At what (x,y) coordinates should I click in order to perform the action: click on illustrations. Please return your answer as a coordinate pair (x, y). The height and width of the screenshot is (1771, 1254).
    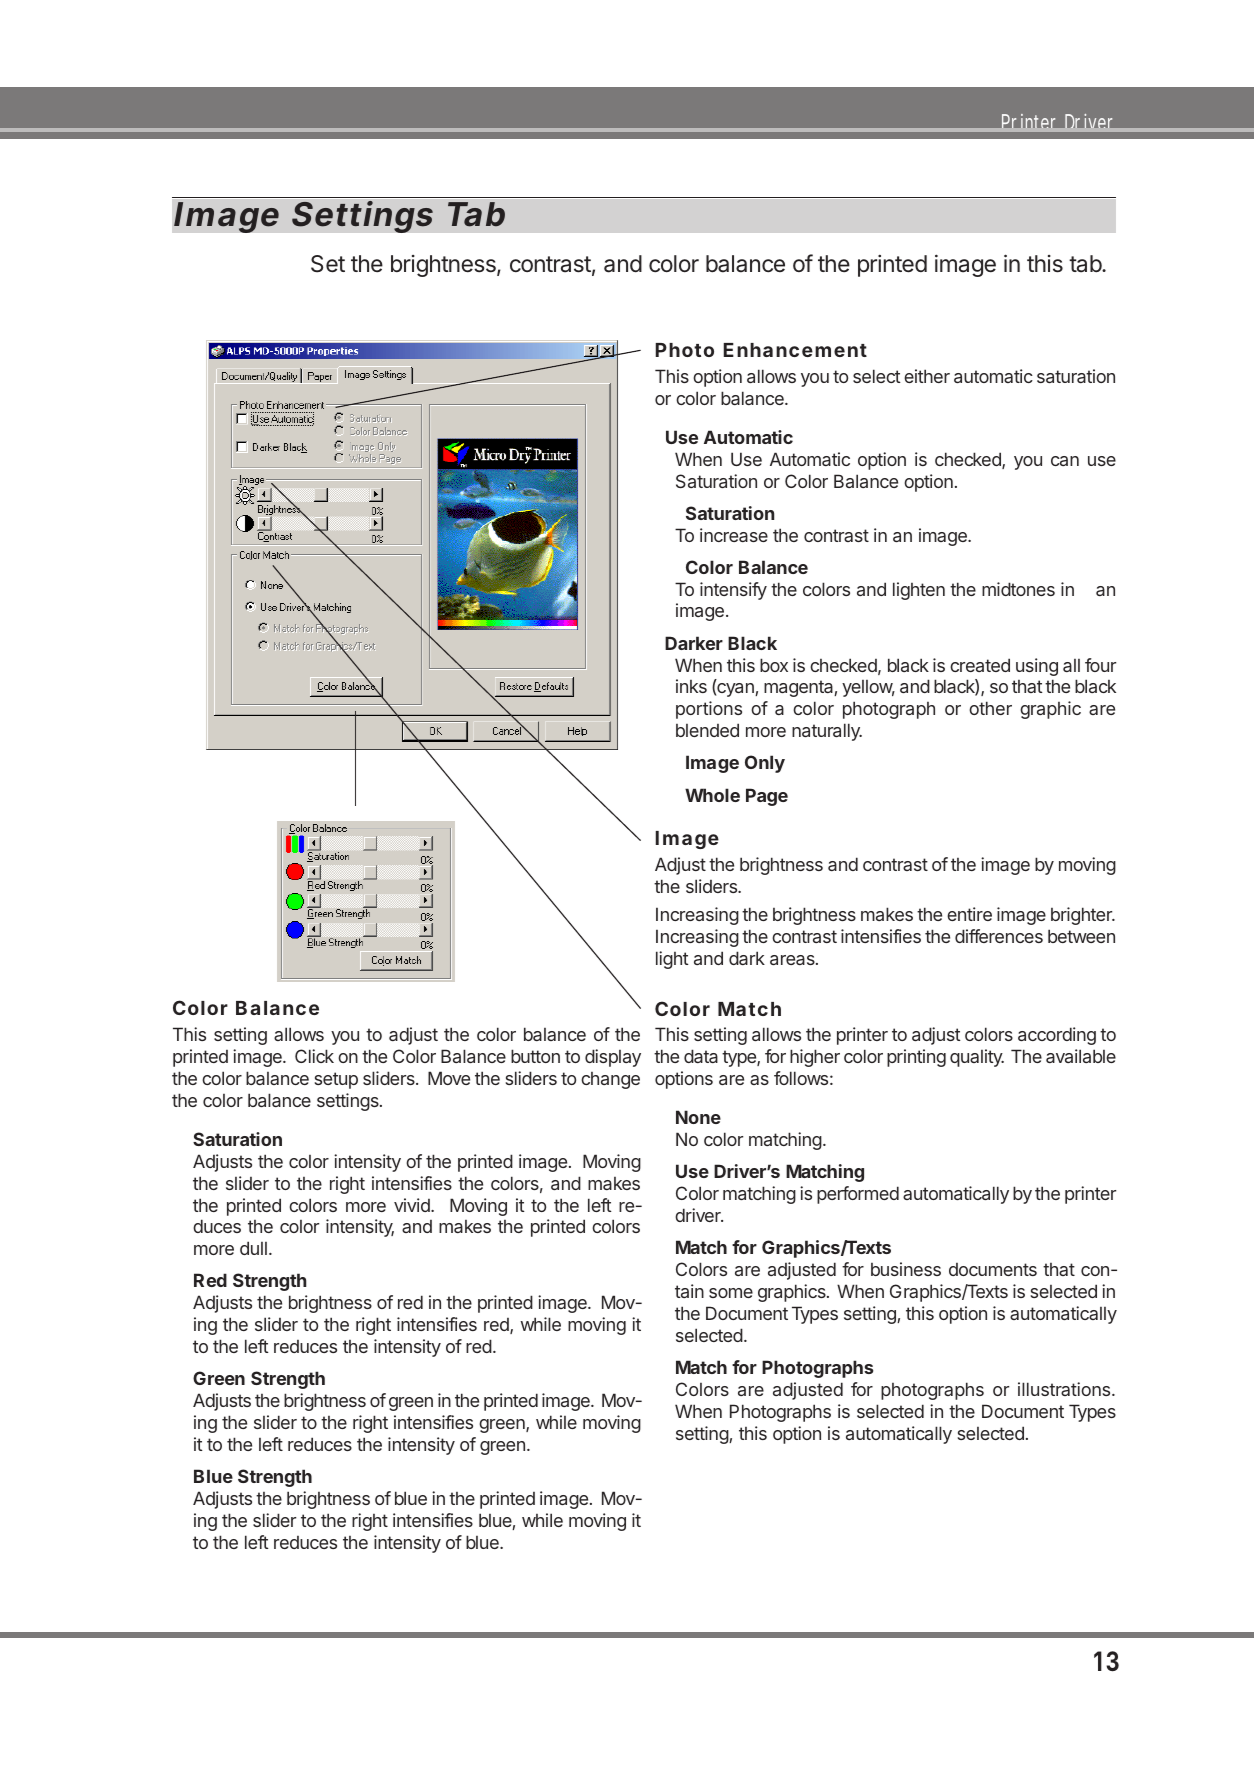
    Looking at the image, I should click on (1065, 1389).
